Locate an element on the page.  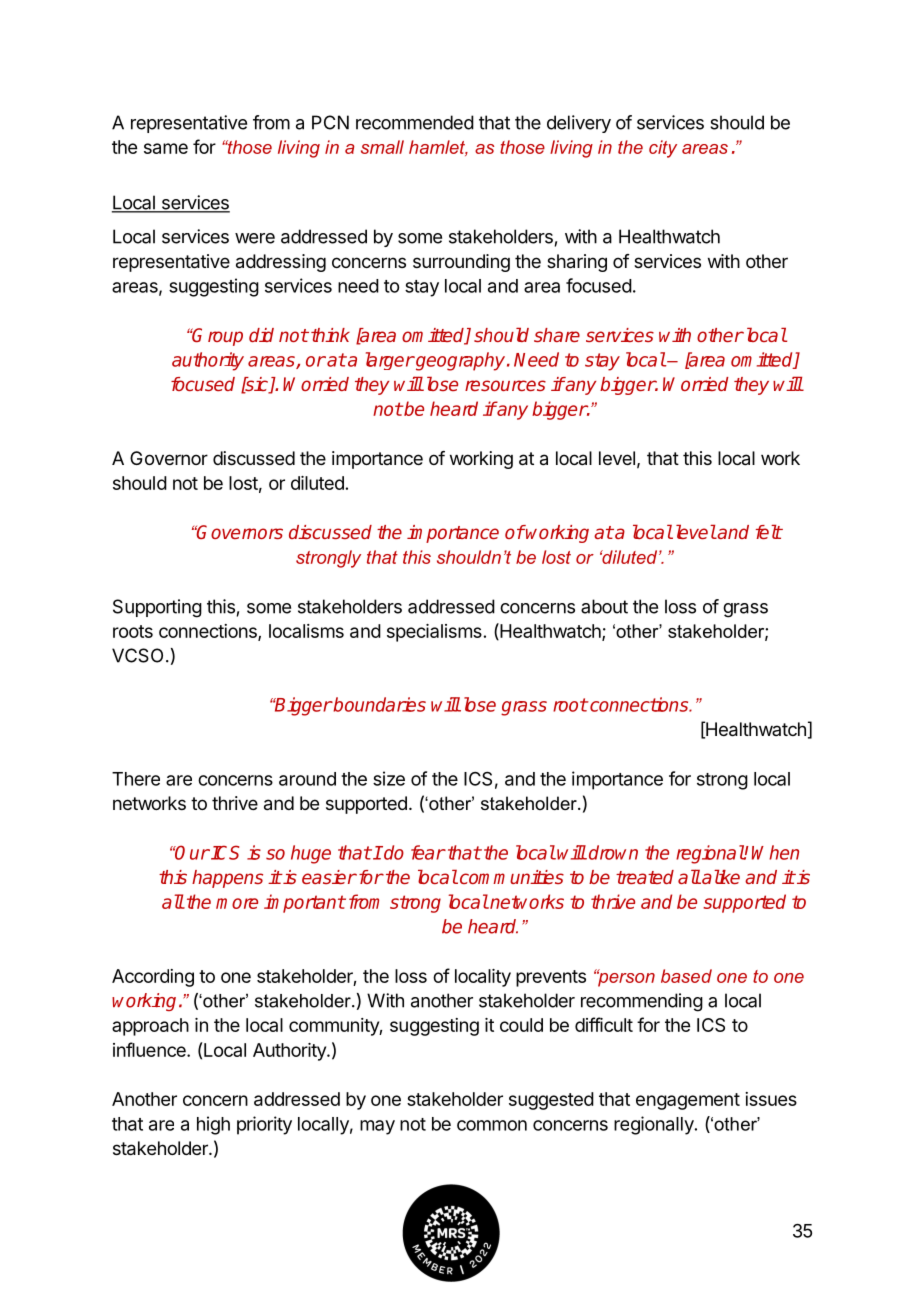
same is located at coordinates (166, 148).
